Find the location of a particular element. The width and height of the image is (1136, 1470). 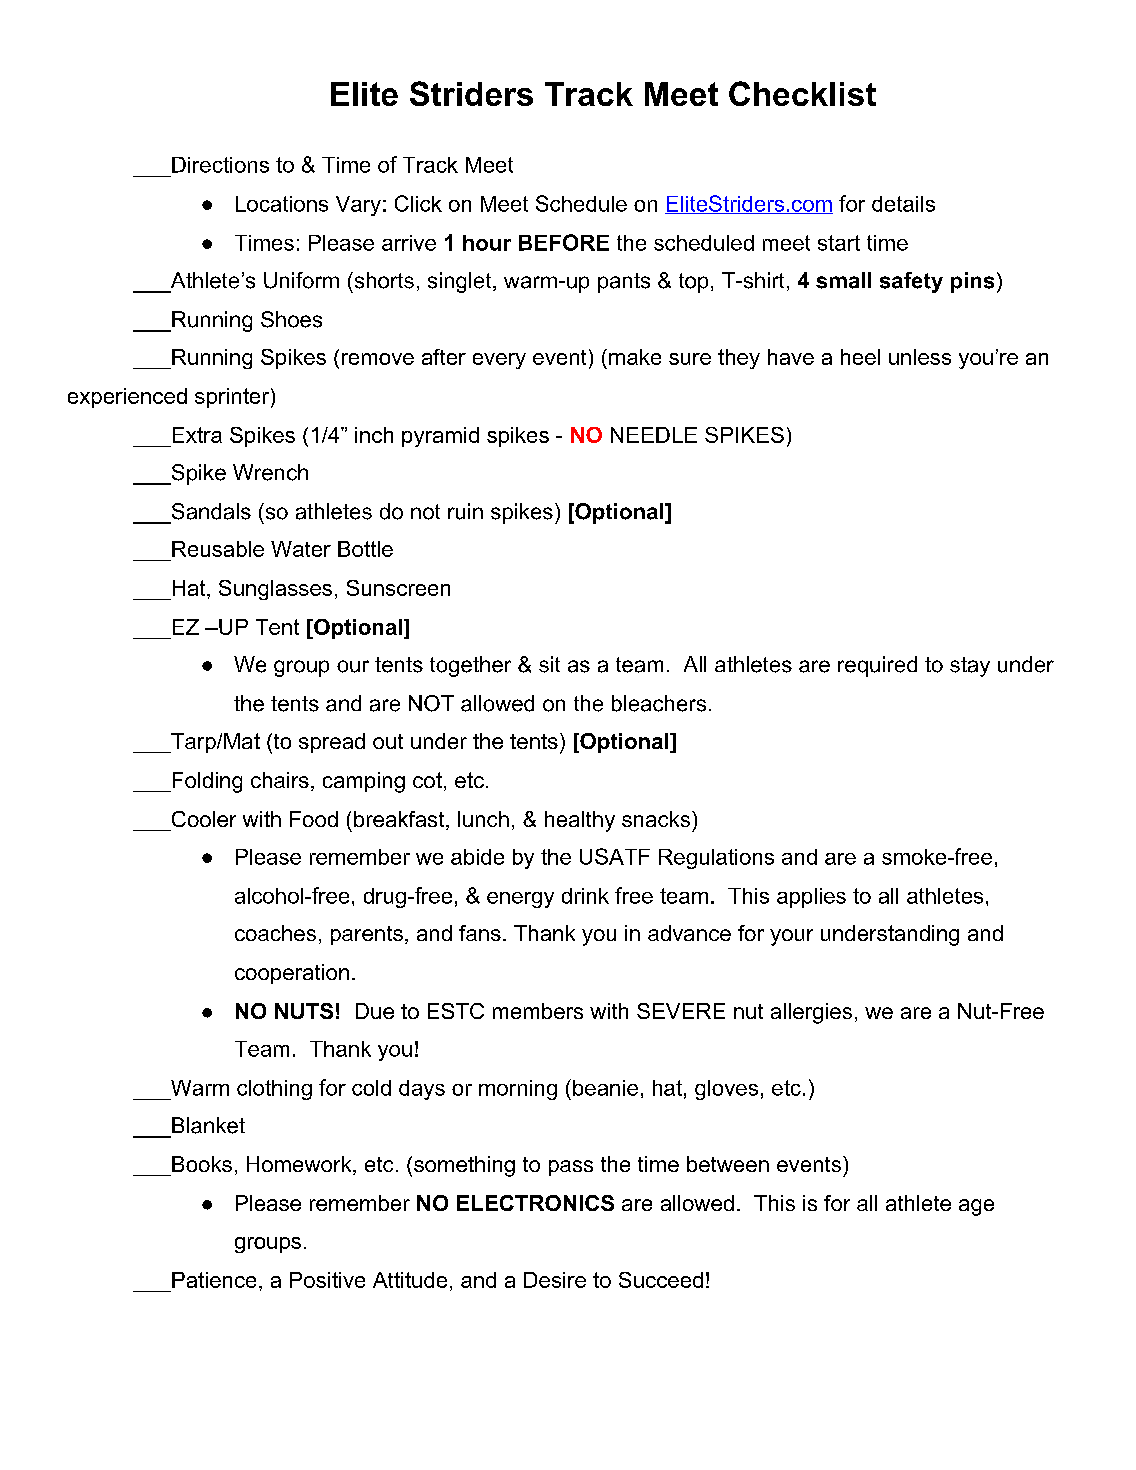

coaches is located at coordinates (275, 933).
